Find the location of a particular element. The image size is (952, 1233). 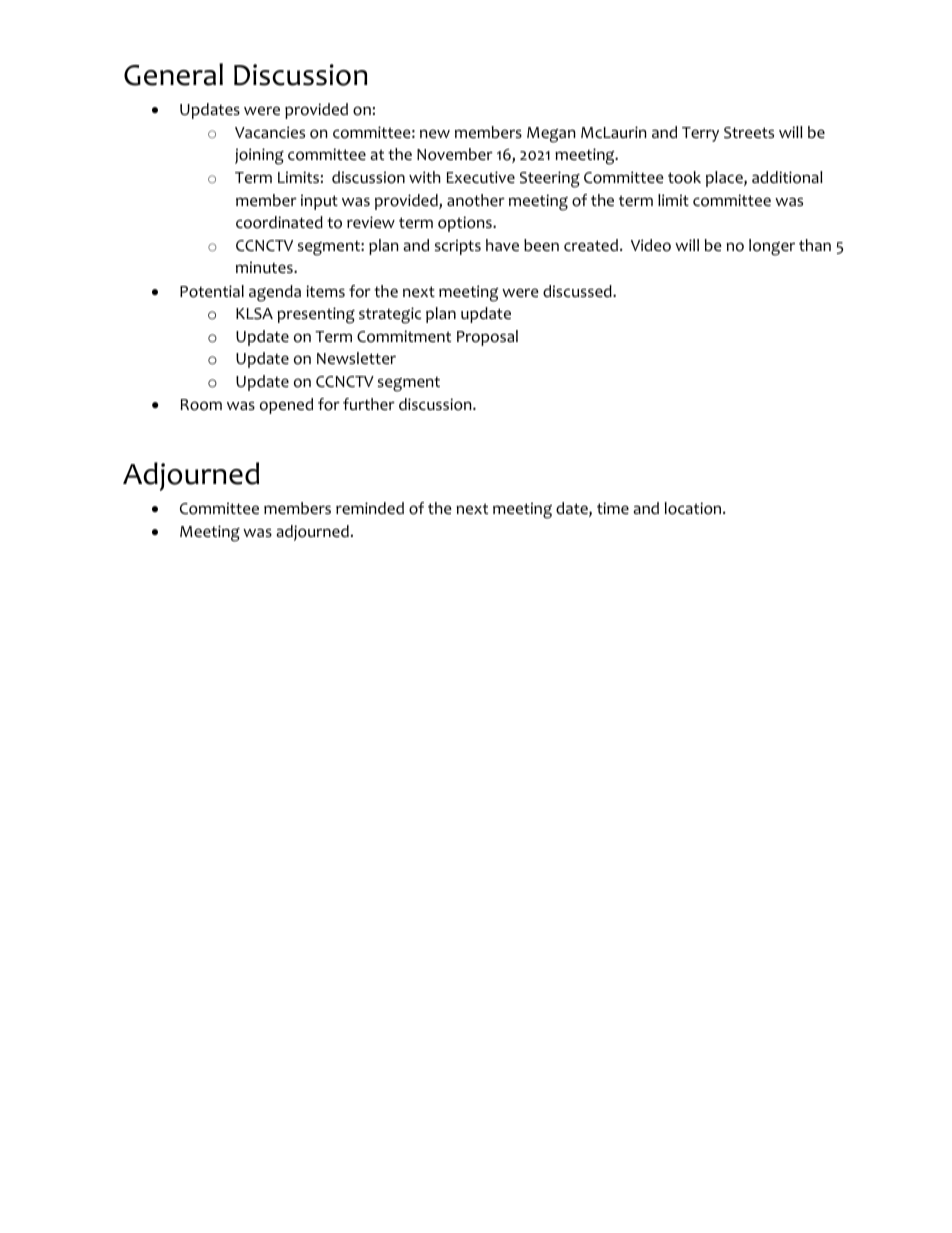

discussed is located at coordinates (578, 291).
